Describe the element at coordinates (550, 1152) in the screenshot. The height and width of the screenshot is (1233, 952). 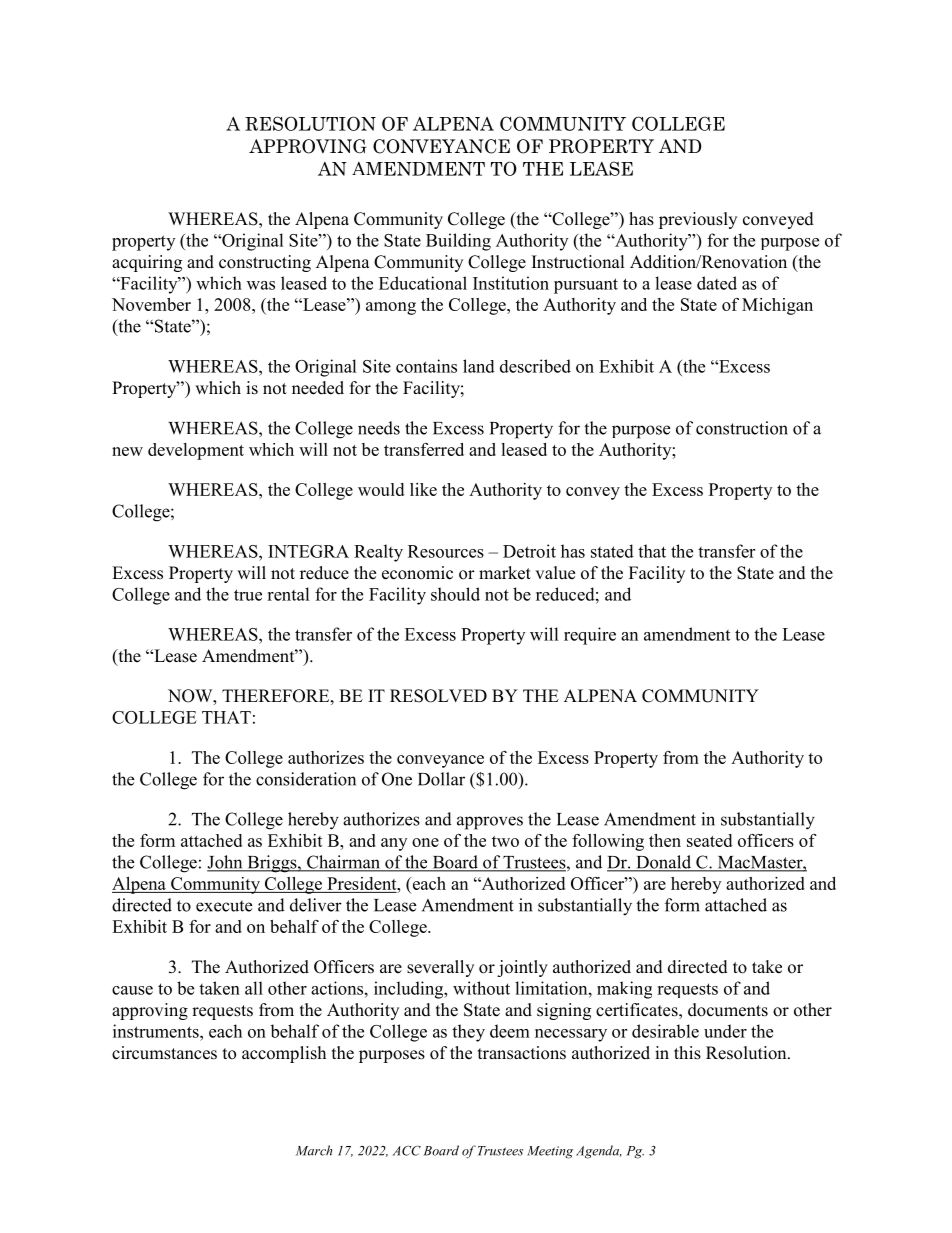
I see `Meeting` at that location.
